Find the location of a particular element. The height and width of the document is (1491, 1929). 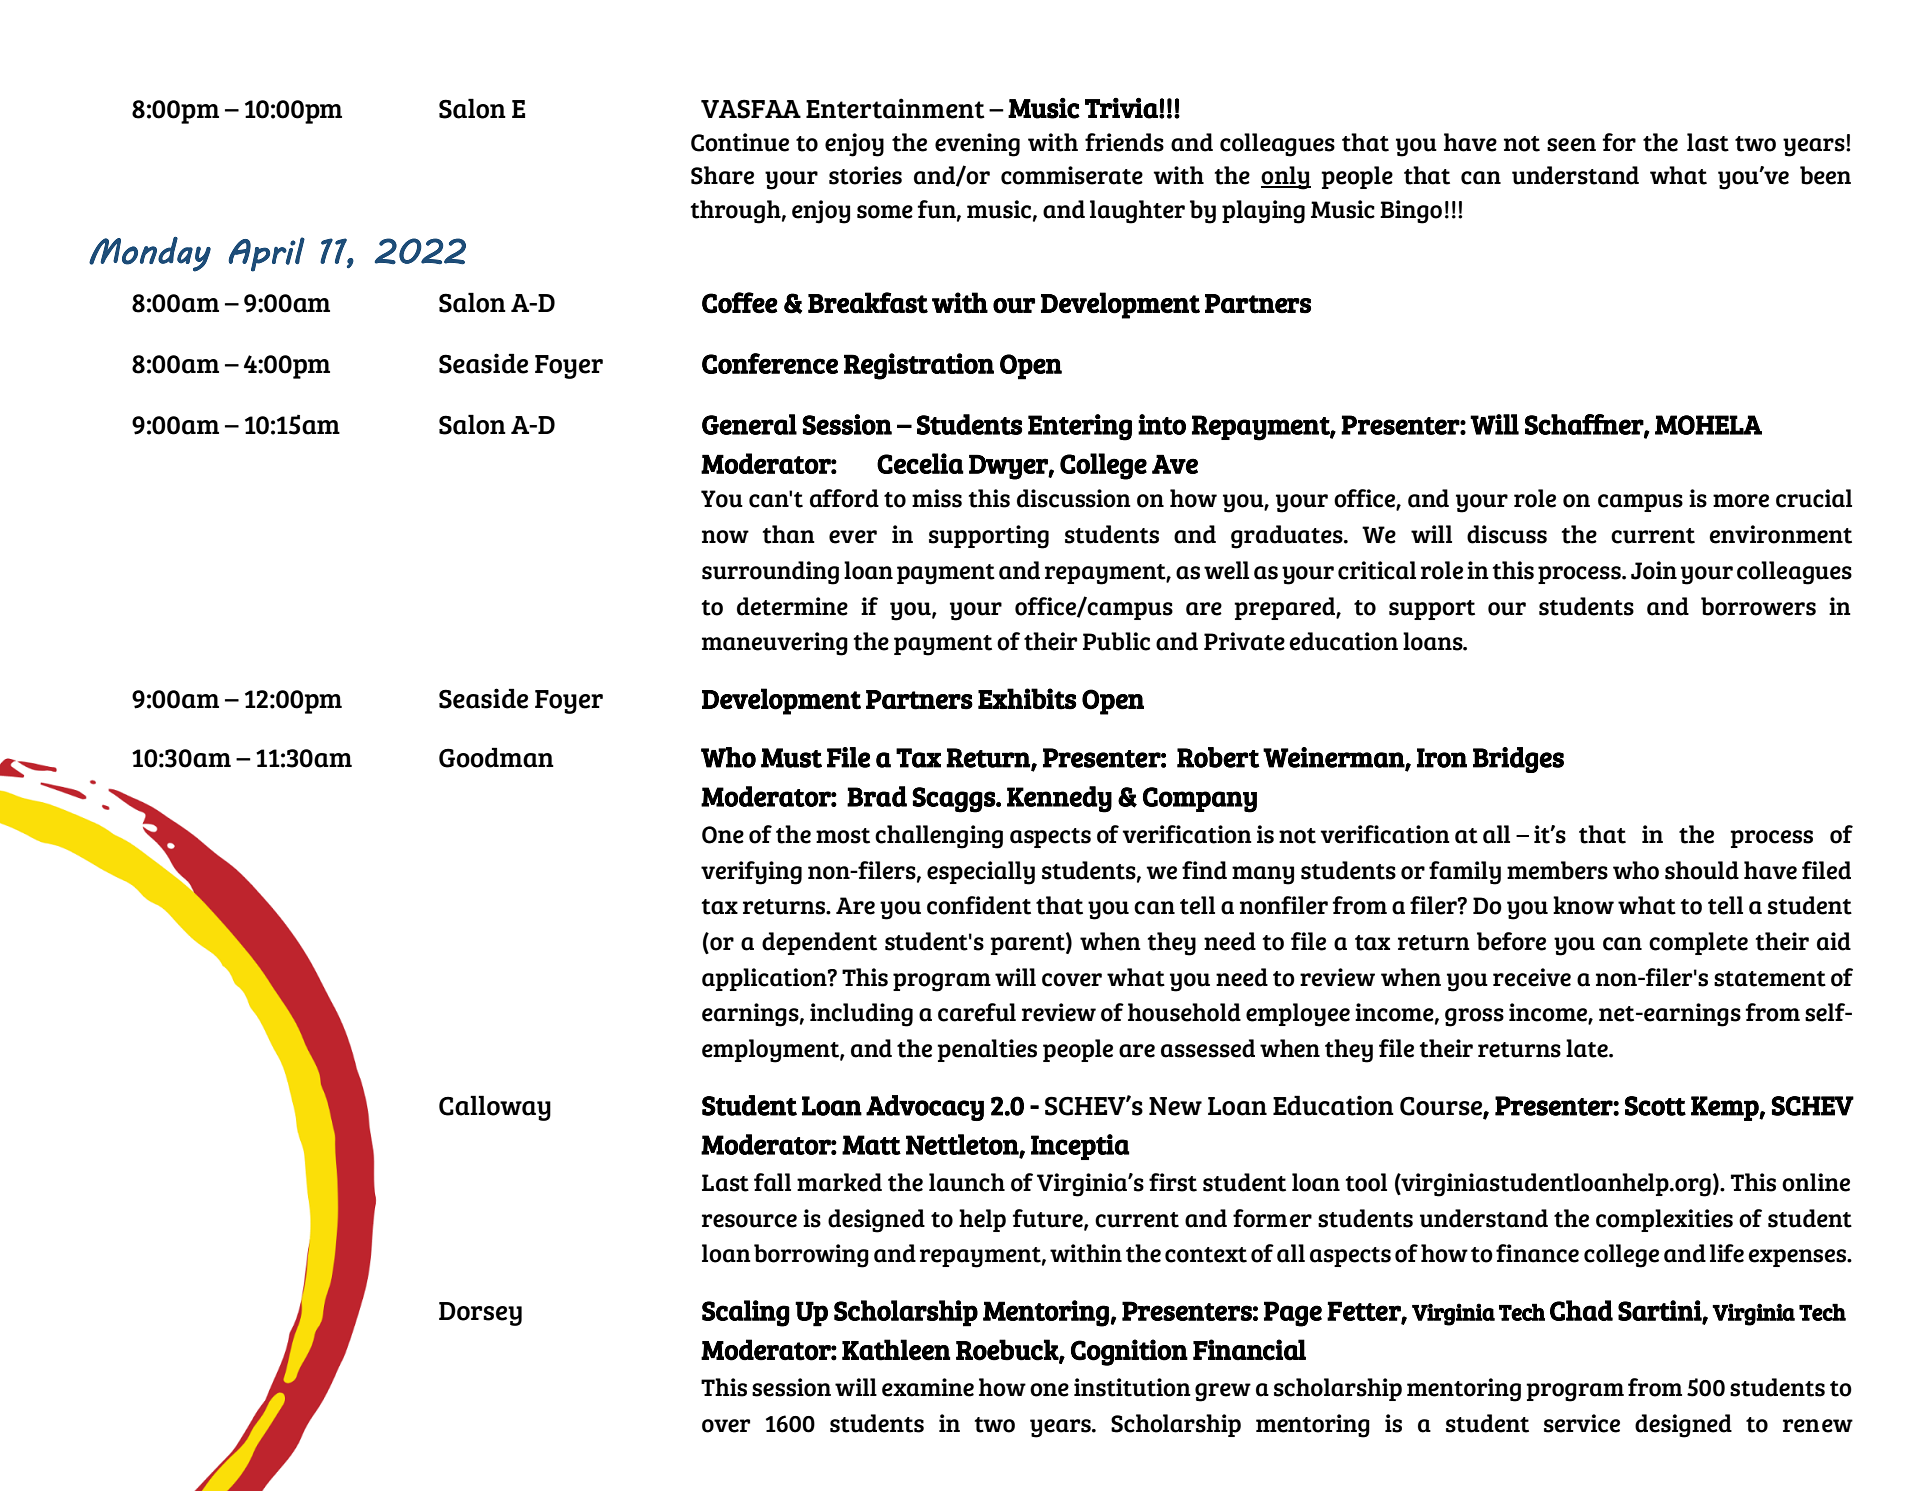

Dorsey is located at coordinates (480, 1314).
